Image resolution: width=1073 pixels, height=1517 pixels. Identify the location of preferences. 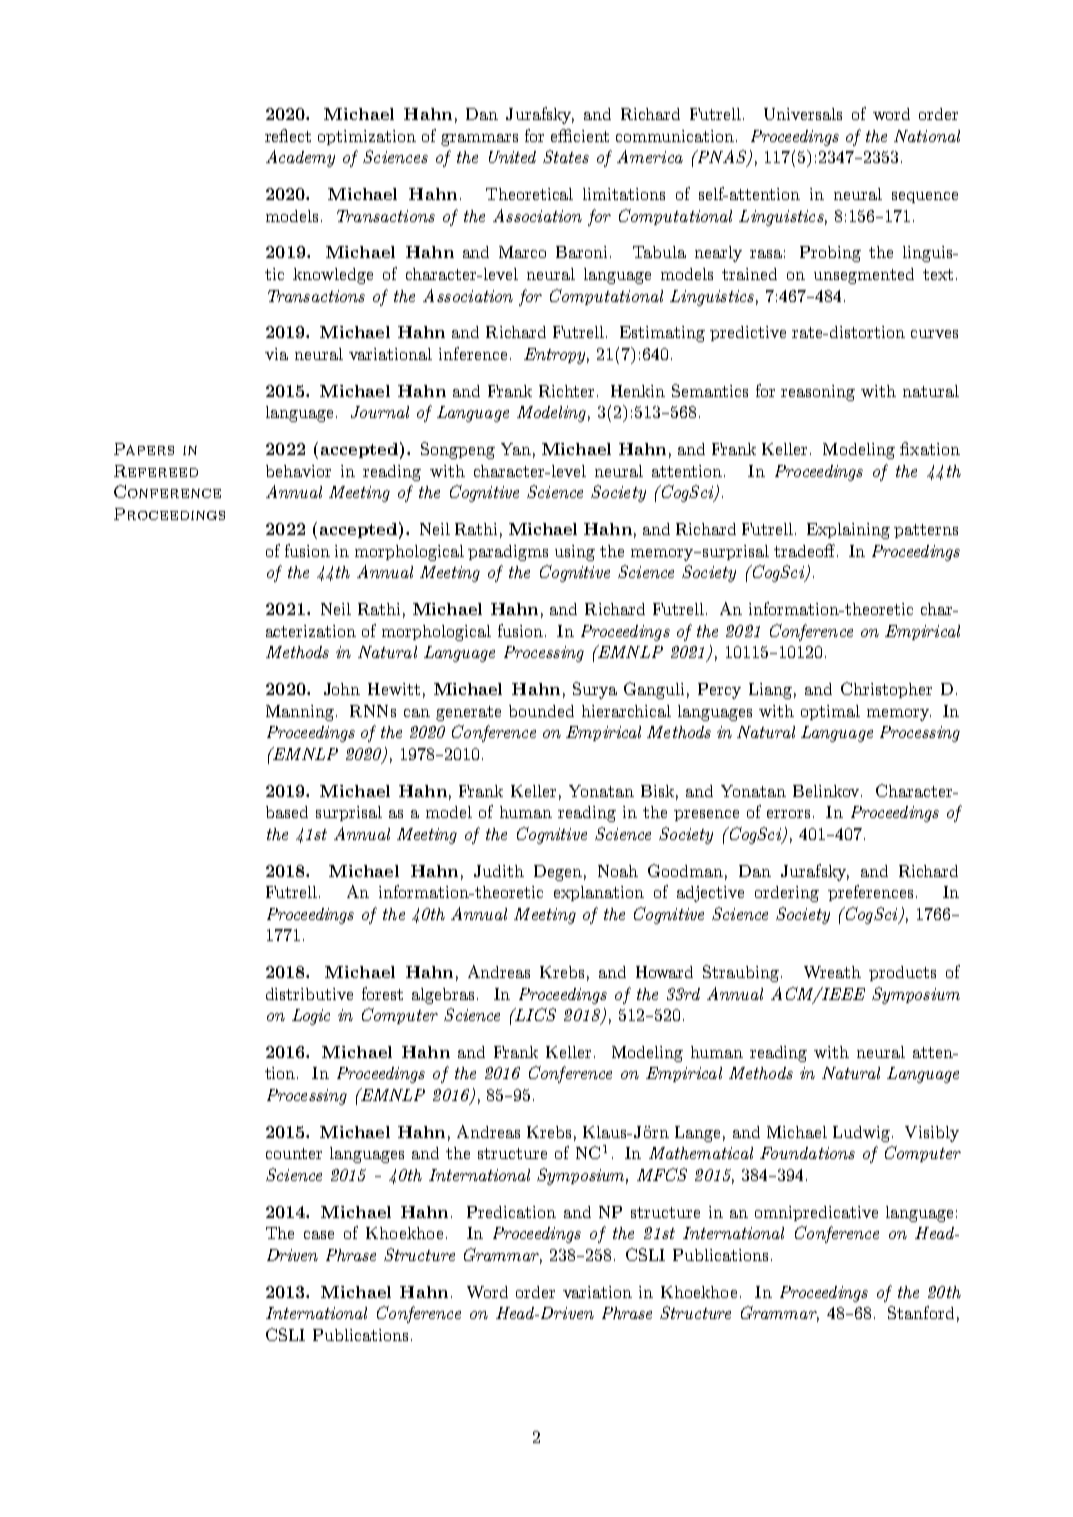
(870, 893).
